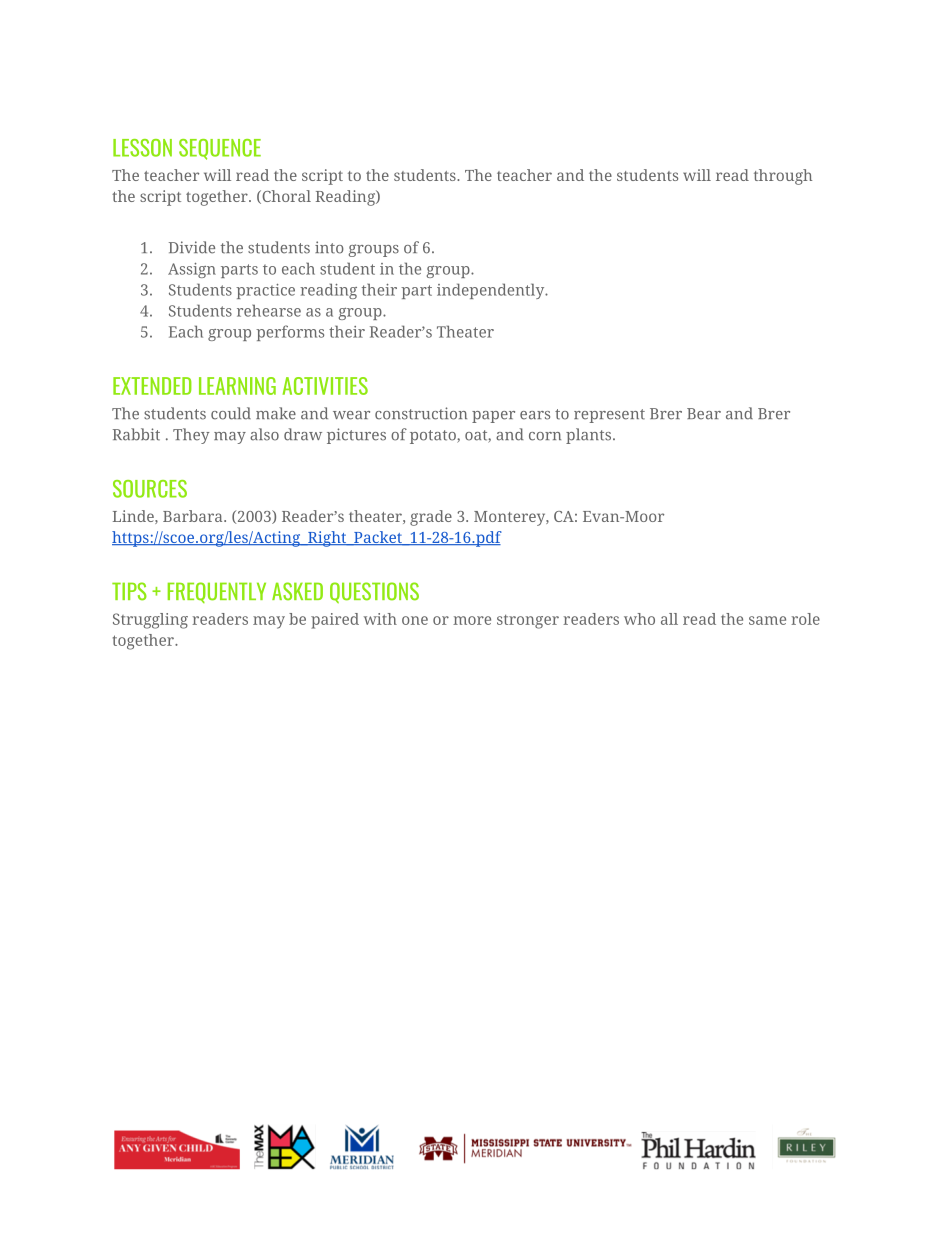  I want to click on Assign, so click(192, 270).
